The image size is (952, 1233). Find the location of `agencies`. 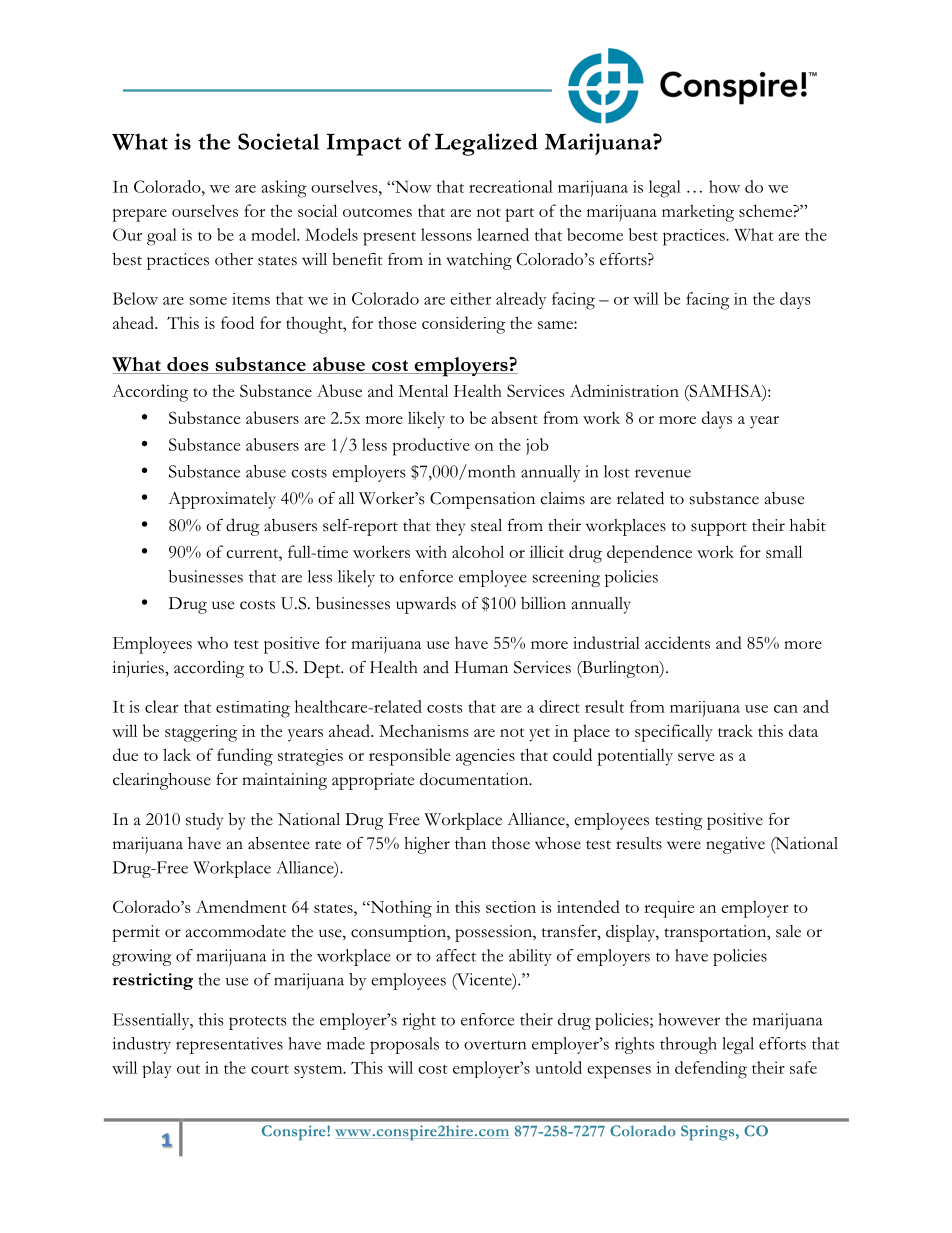

agencies is located at coordinates (485, 757).
